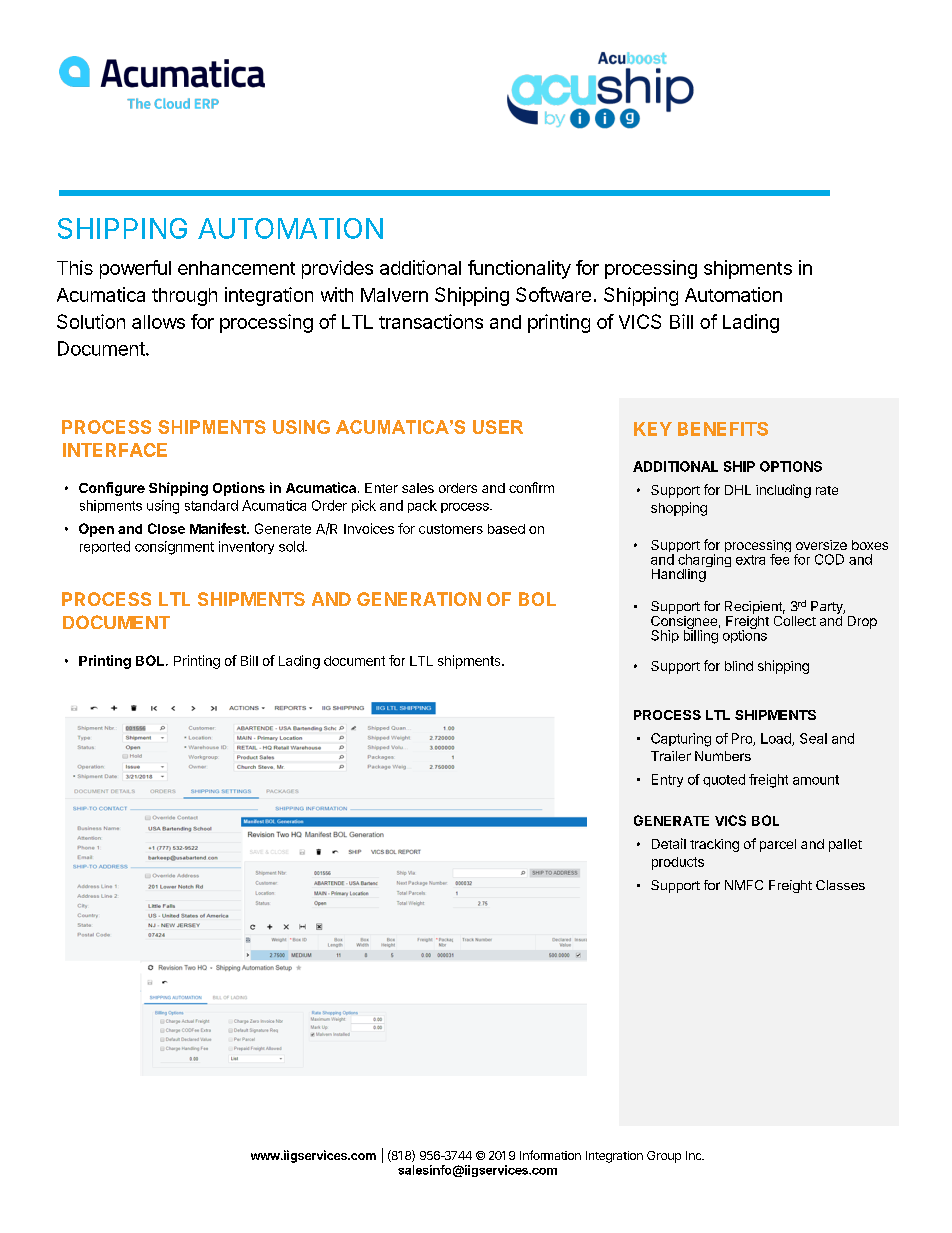  I want to click on pack, so click(422, 506).
